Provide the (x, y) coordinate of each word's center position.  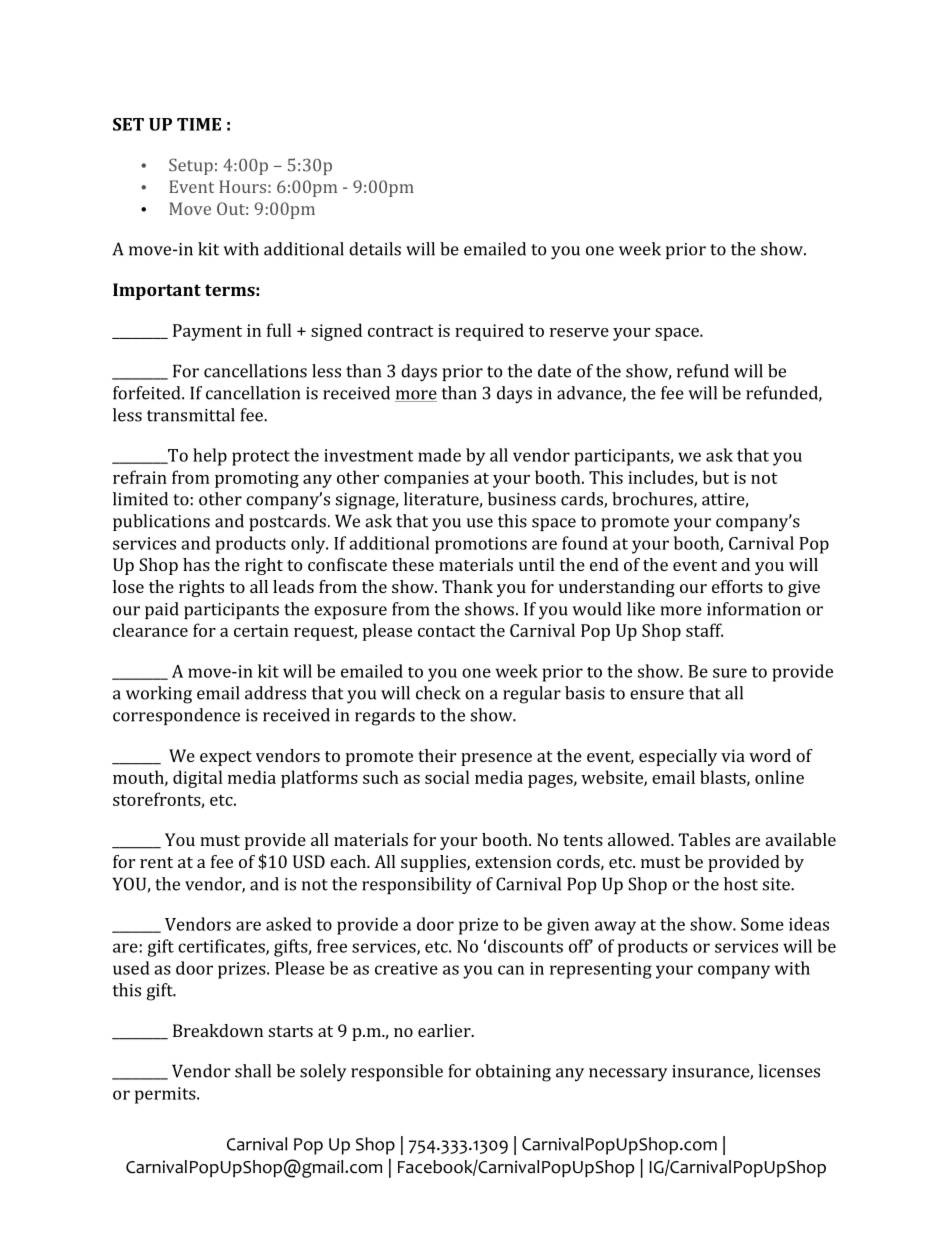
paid (162, 610)
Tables (704, 839)
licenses (789, 1071)
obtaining (513, 1073)
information (754, 609)
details (375, 249)
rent (156, 862)
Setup (191, 166)
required (489, 332)
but (716, 477)
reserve (579, 332)
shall (253, 1071)
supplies (434, 863)
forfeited (148, 393)
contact (447, 631)
